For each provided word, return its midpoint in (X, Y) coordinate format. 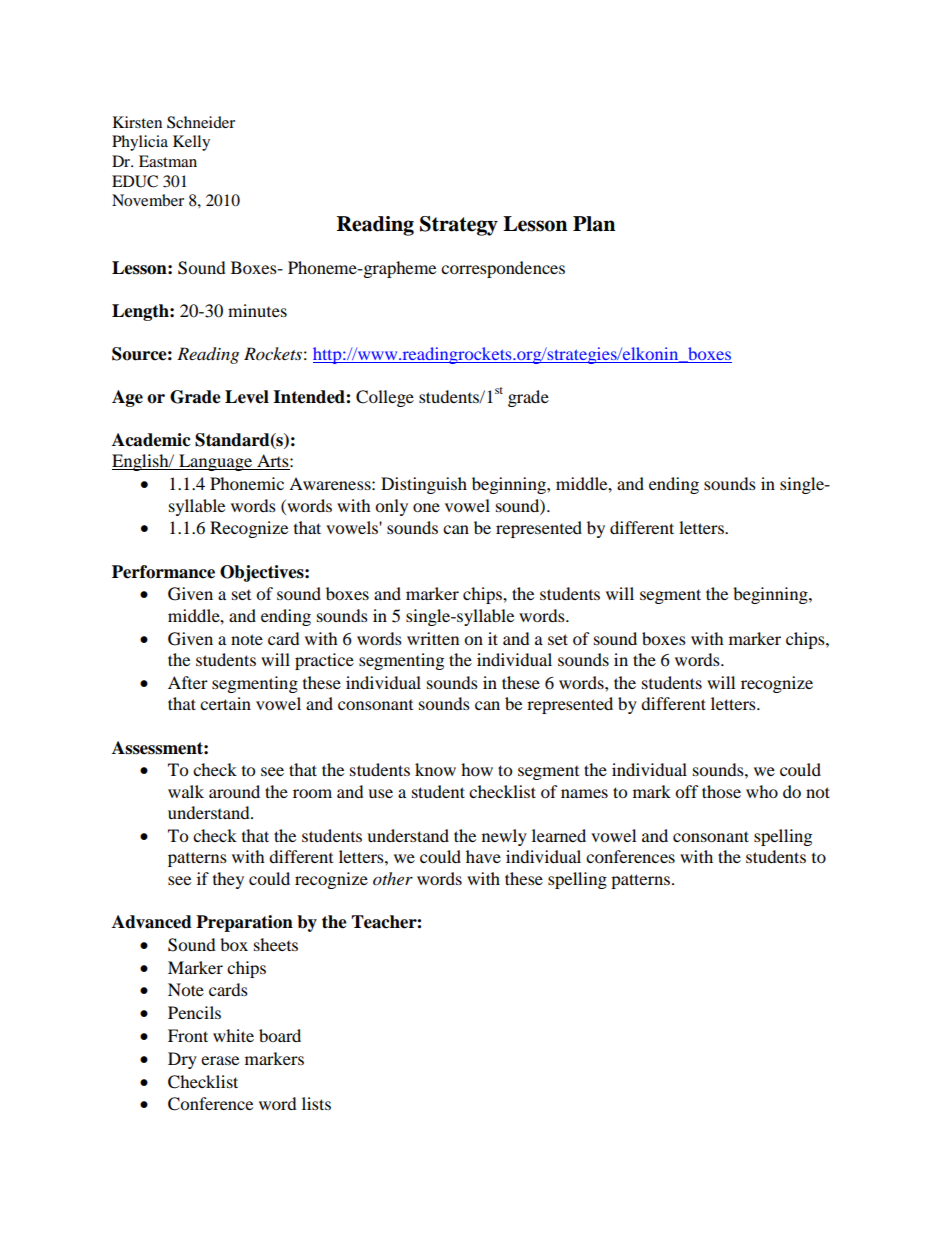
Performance (163, 572)
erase (220, 1060)
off (687, 791)
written (433, 638)
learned (559, 835)
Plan (594, 224)
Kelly (191, 143)
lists (316, 1103)
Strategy (459, 226)
